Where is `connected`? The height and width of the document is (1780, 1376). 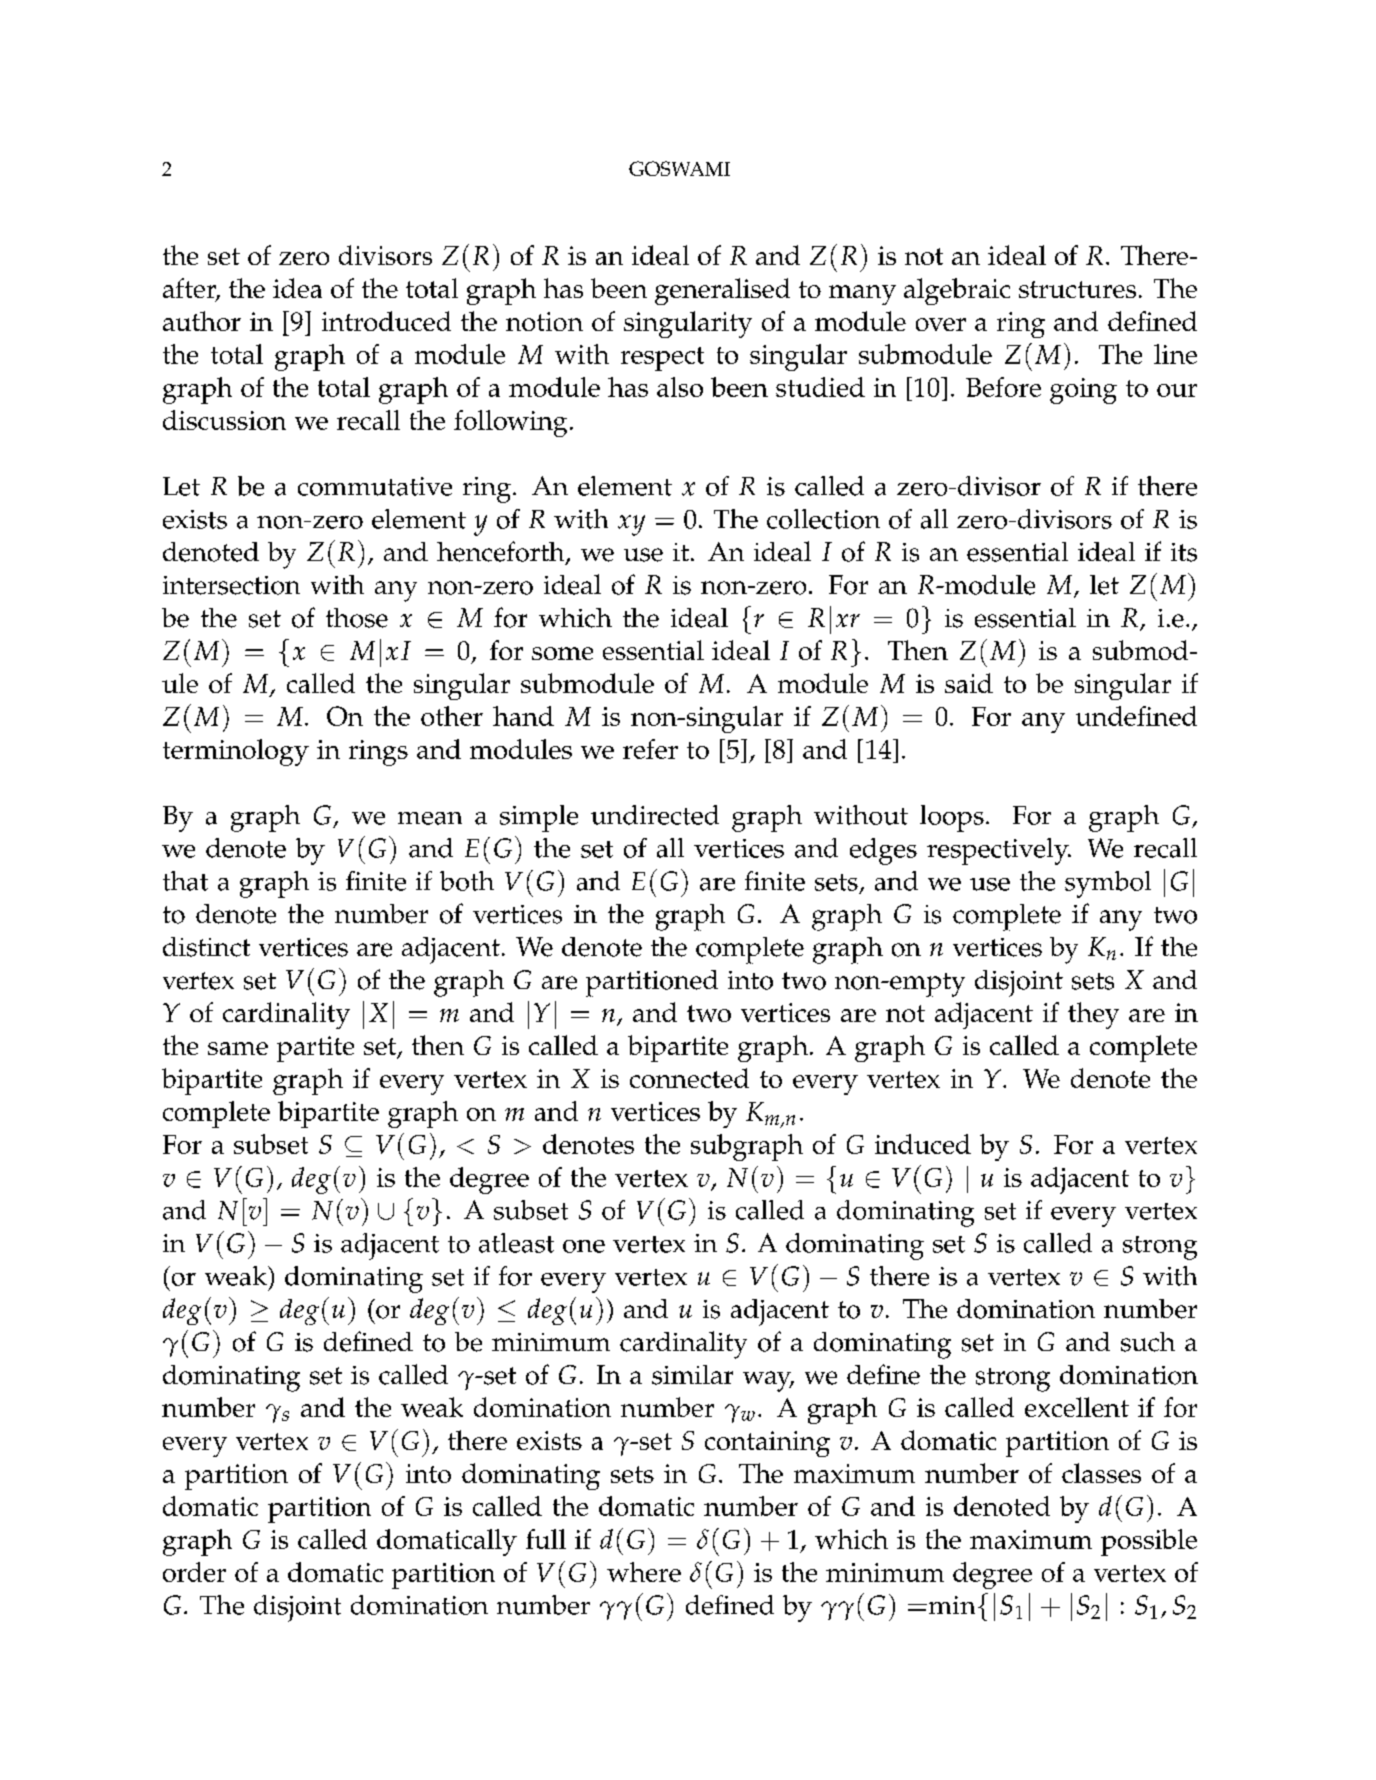
connected is located at coordinates (689, 1078).
